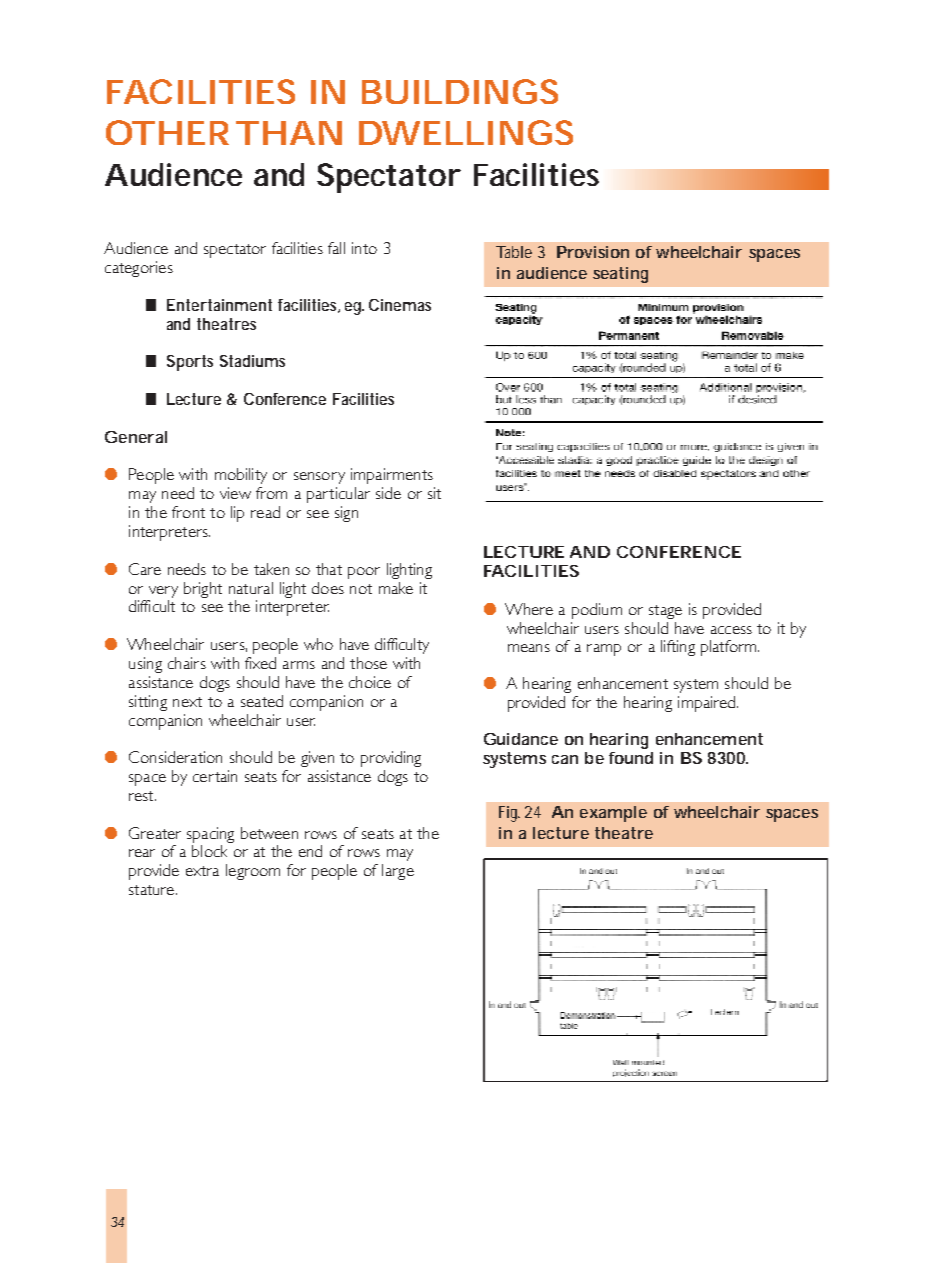  Describe the element at coordinates (620, 275) in the screenshot. I see `seating` at that location.
